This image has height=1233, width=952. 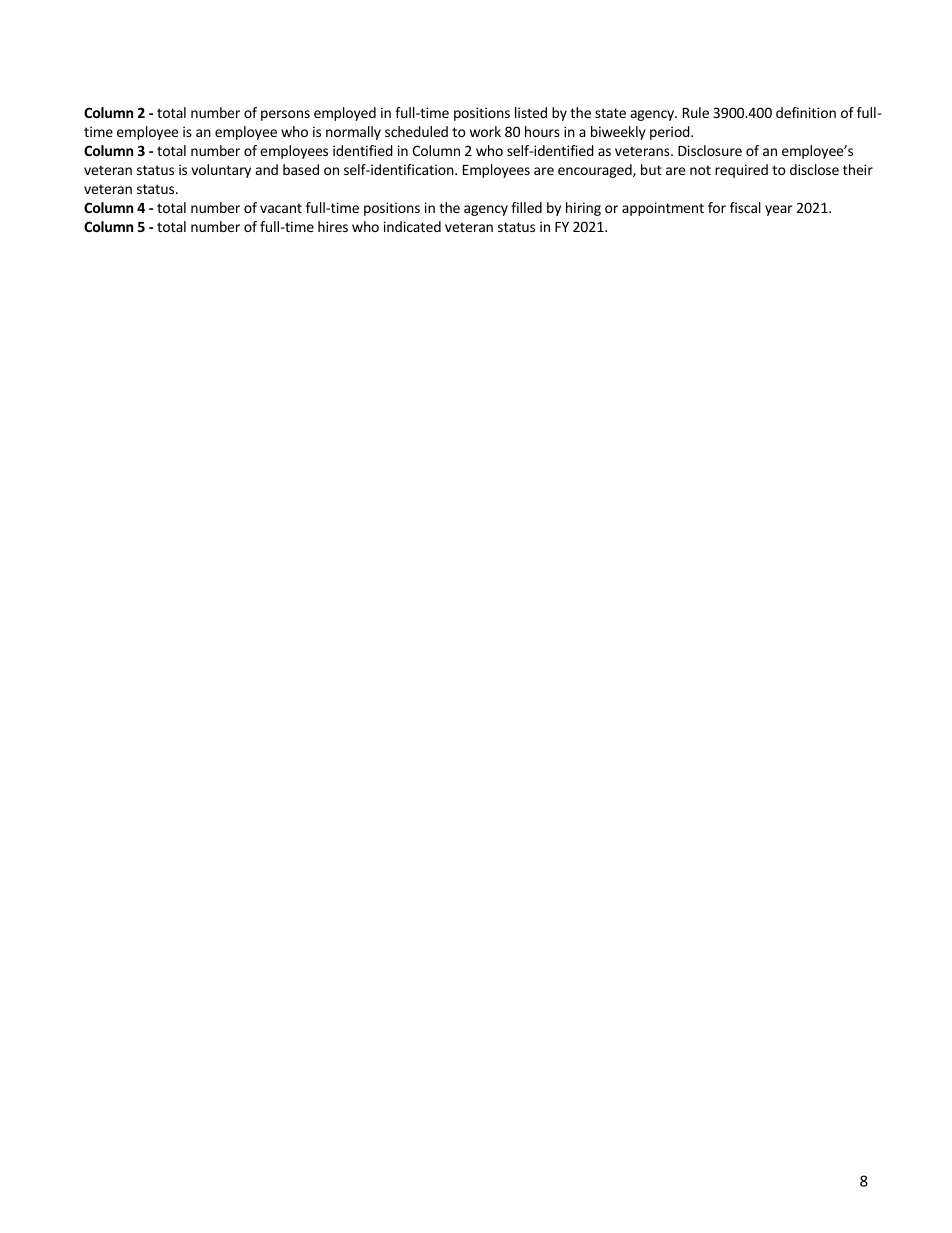 What do you see at coordinates (814, 169) in the image?
I see `disclose` at bounding box center [814, 169].
